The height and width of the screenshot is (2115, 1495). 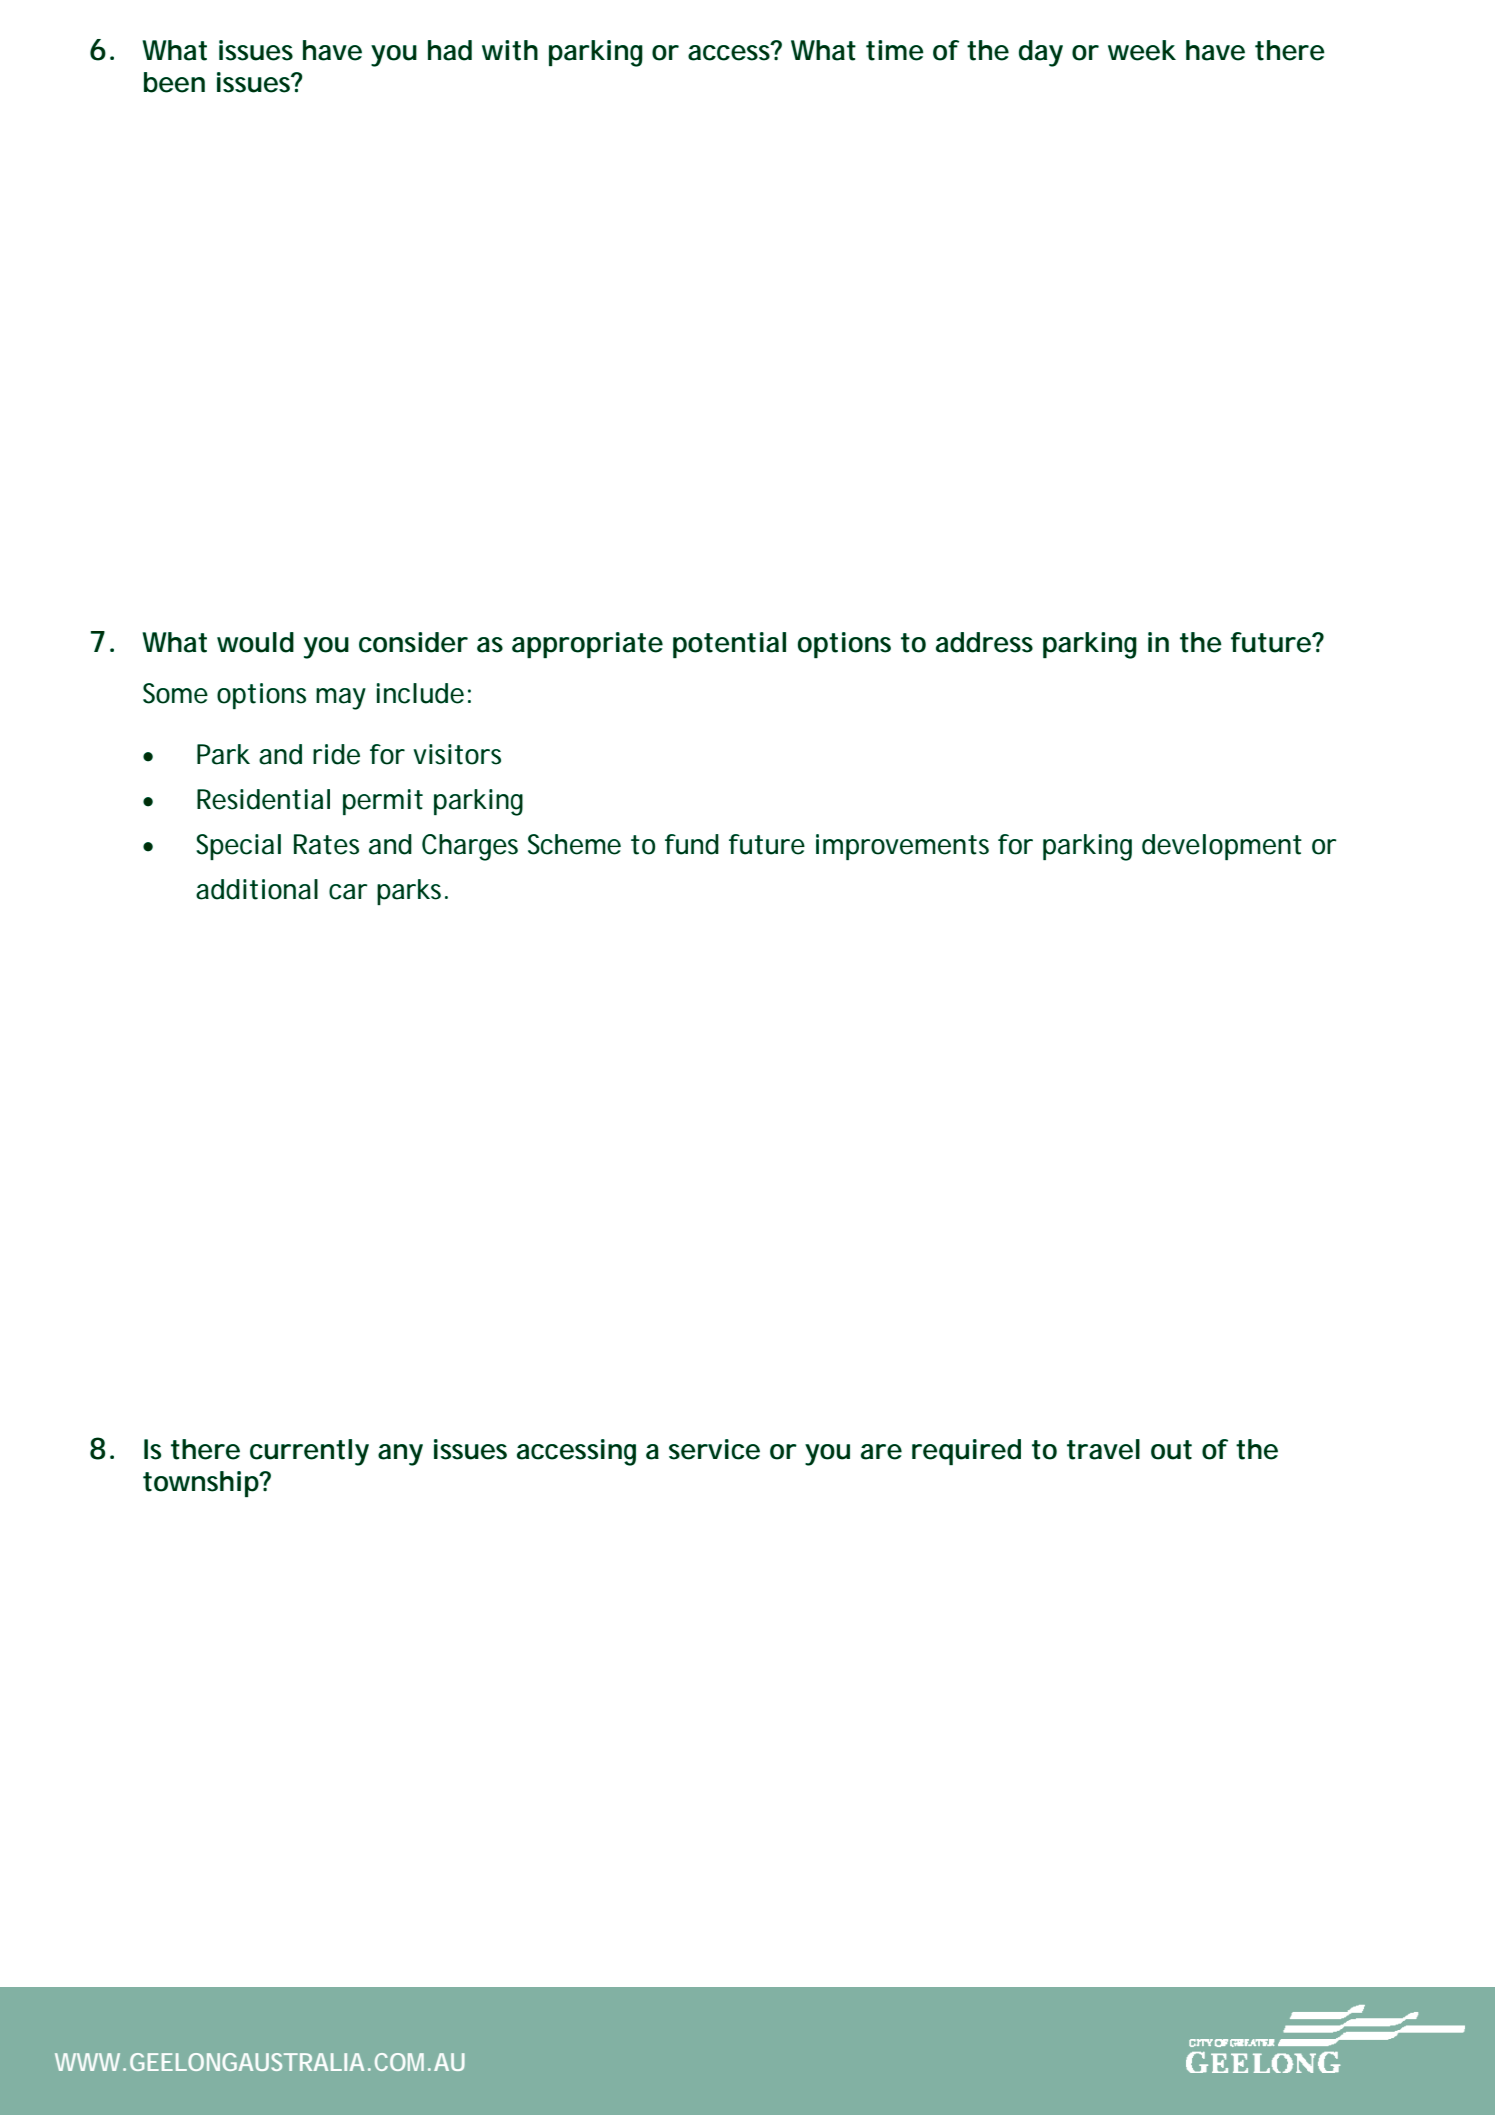 I want to click on consider, so click(x=413, y=642).
